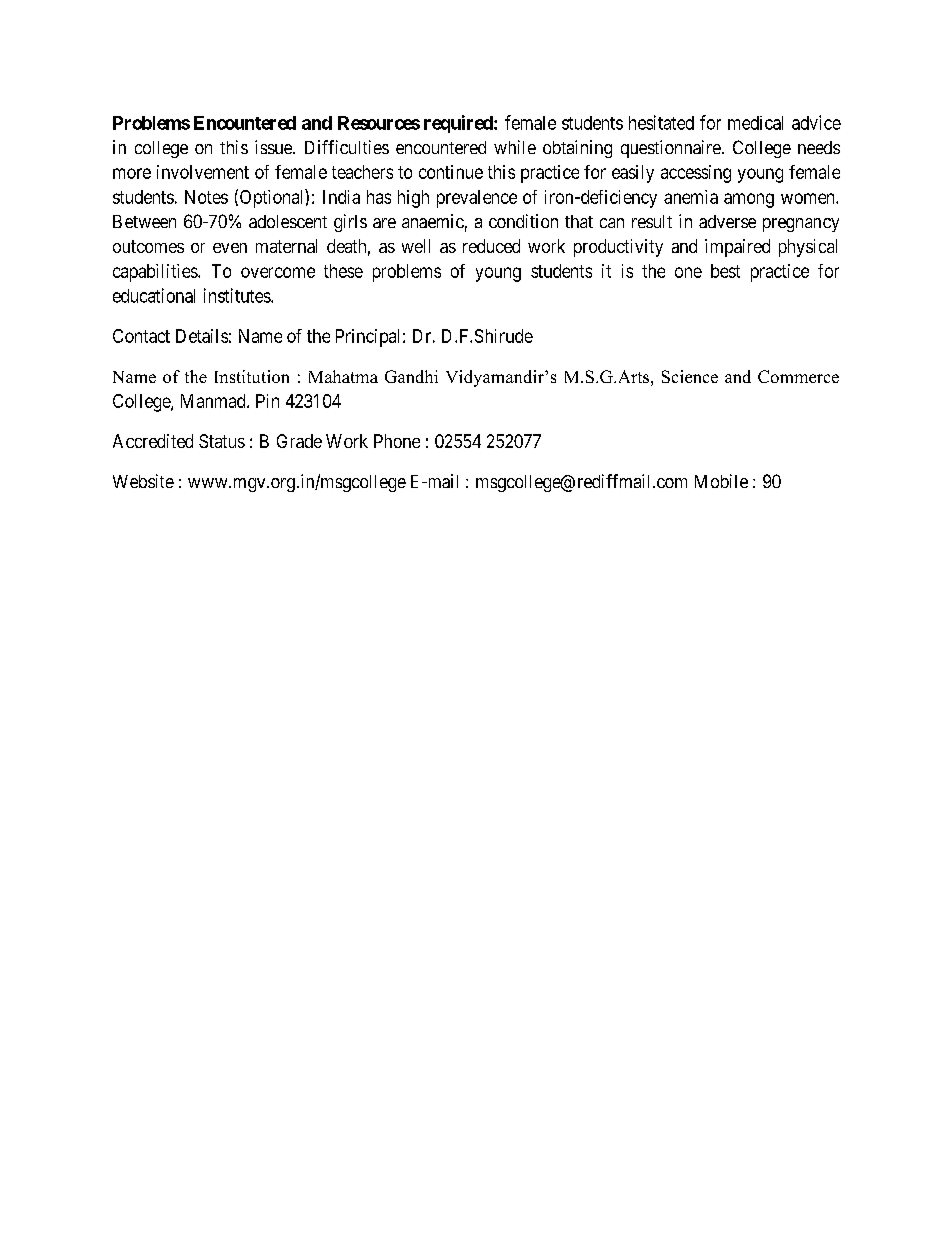  I want to click on best, so click(725, 271).
